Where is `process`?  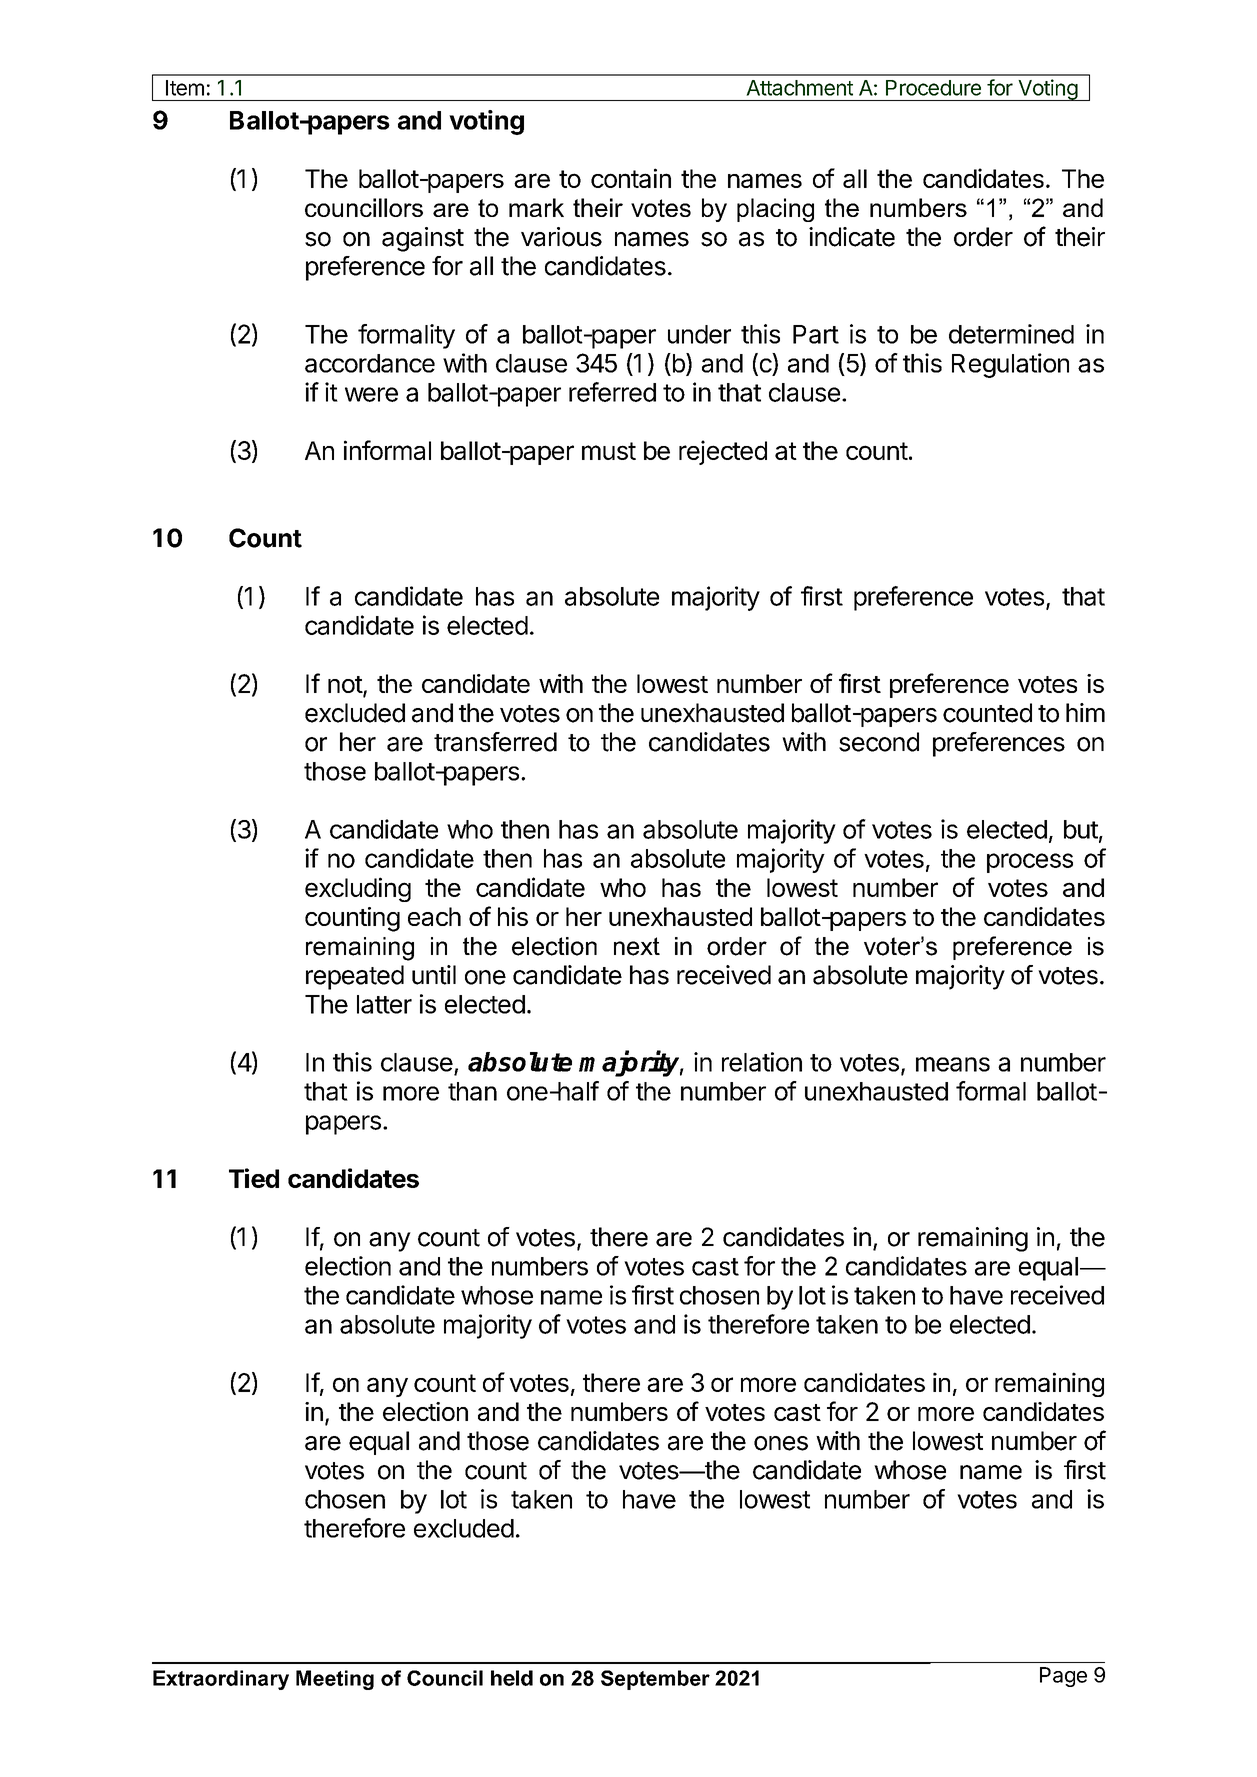
process is located at coordinates (1030, 863).
